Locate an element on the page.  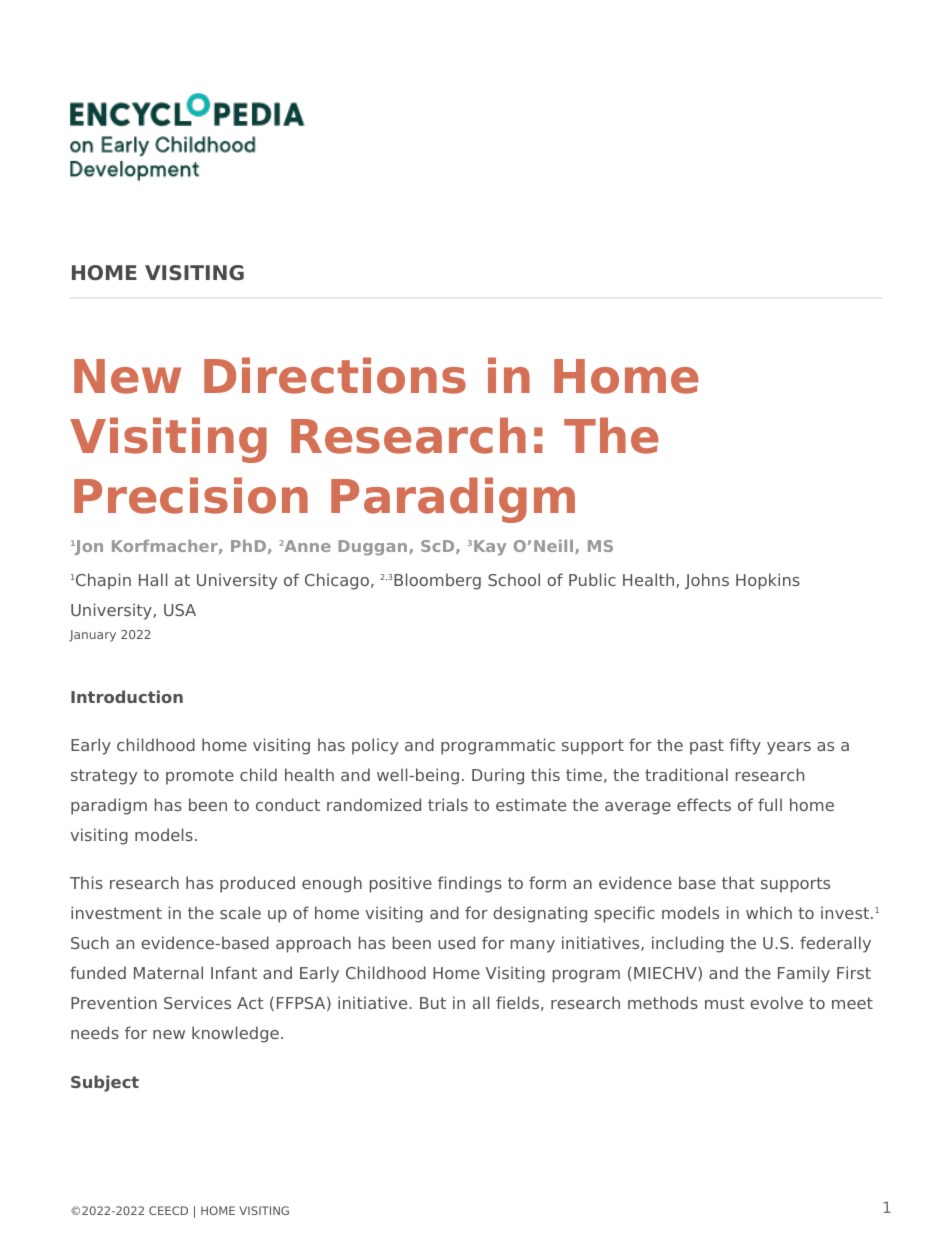
Hopkins is located at coordinates (768, 581).
